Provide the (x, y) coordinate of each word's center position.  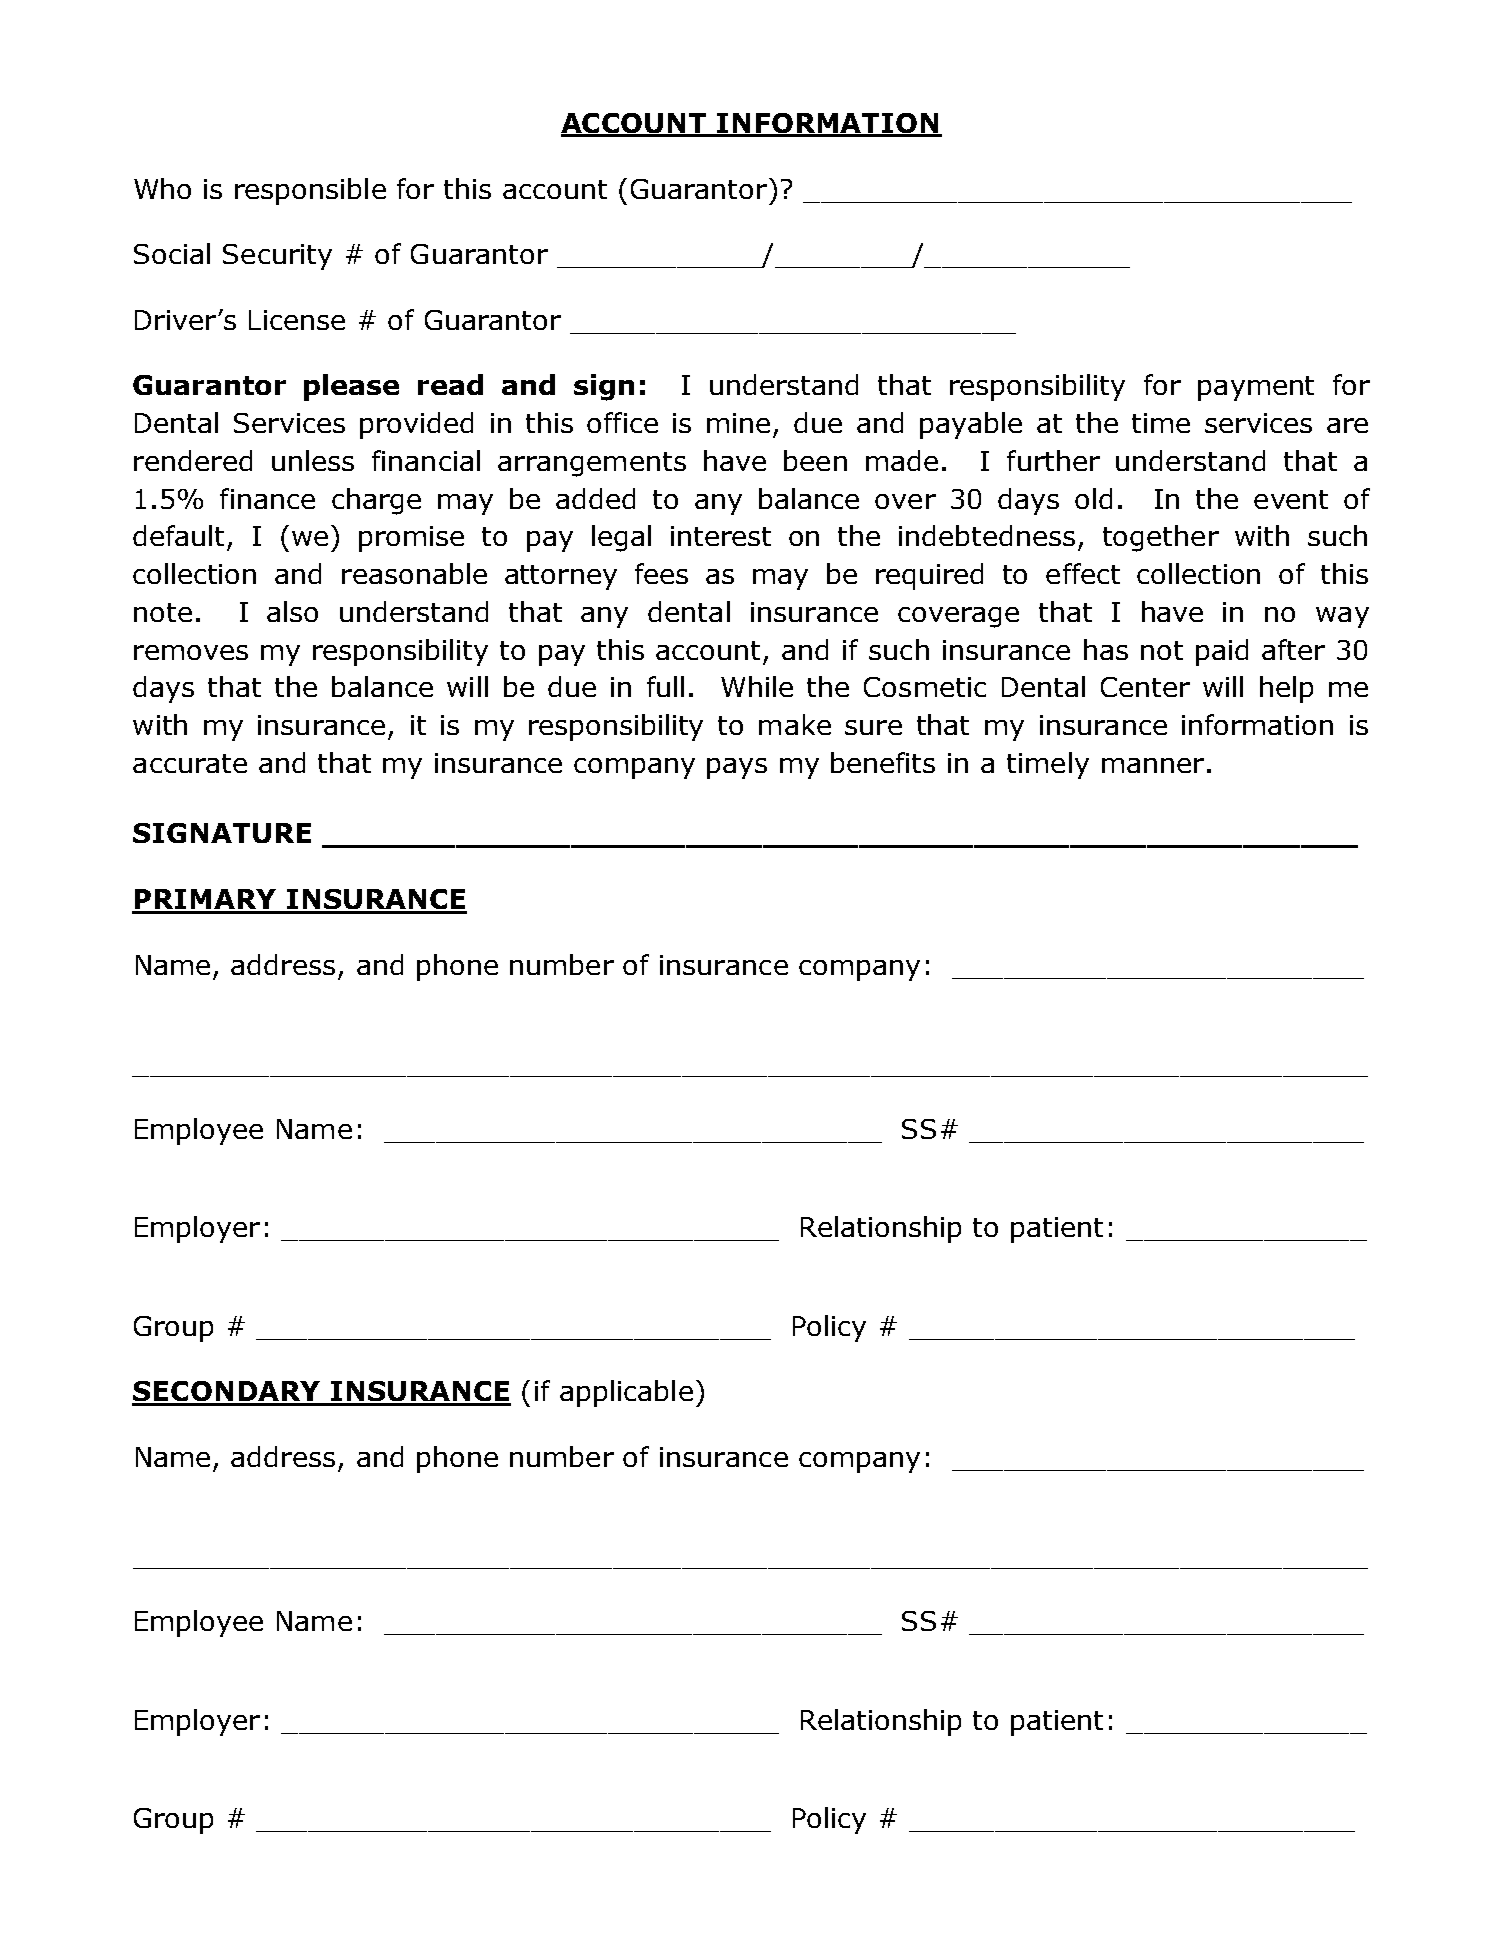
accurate (190, 763)
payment (1256, 388)
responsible (310, 191)
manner (1153, 765)
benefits (883, 762)
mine (738, 423)
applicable (626, 1393)
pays (737, 768)
